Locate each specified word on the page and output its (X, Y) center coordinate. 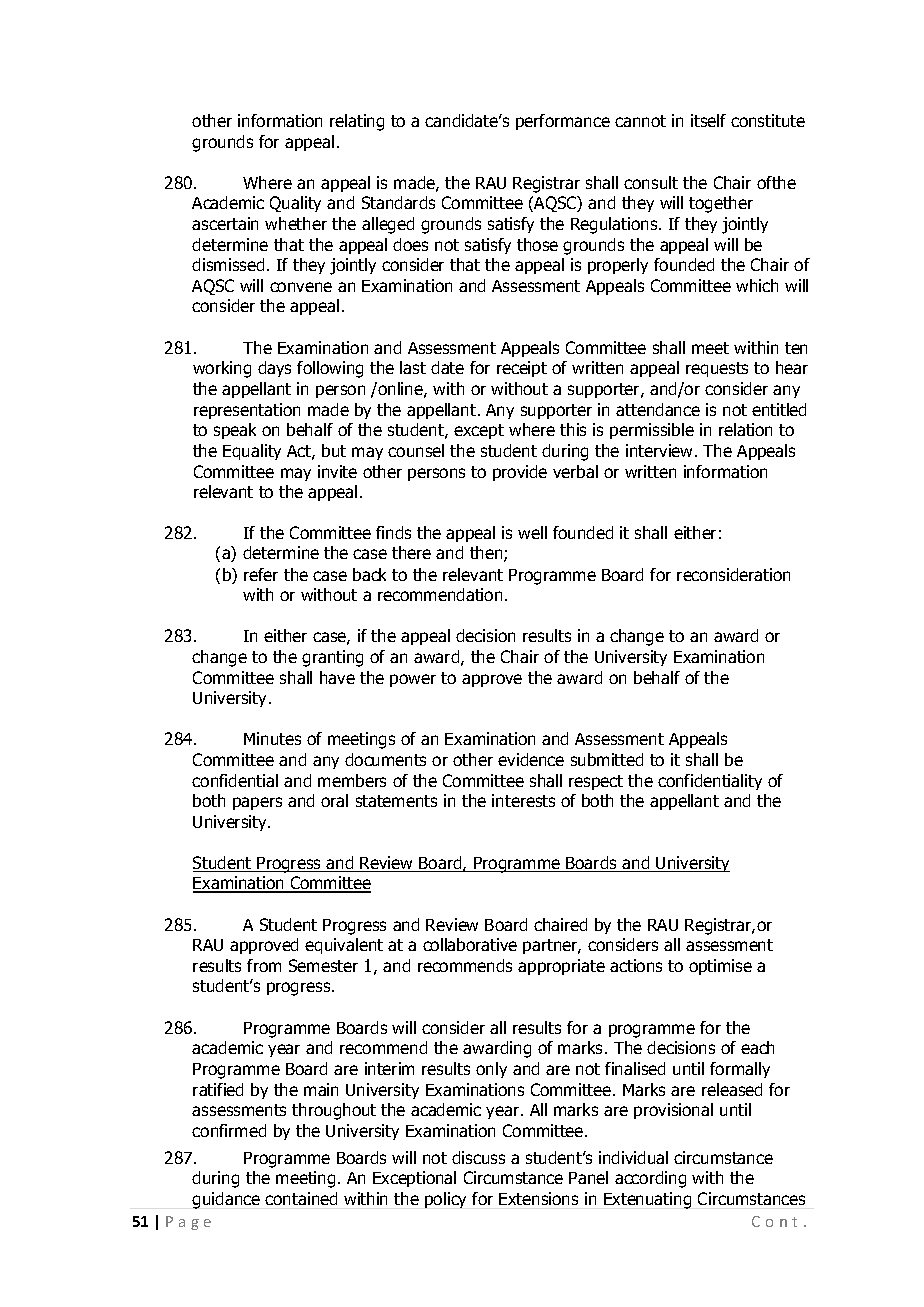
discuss (478, 1157)
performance (563, 122)
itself (708, 120)
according (650, 1179)
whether (296, 223)
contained (301, 1198)
